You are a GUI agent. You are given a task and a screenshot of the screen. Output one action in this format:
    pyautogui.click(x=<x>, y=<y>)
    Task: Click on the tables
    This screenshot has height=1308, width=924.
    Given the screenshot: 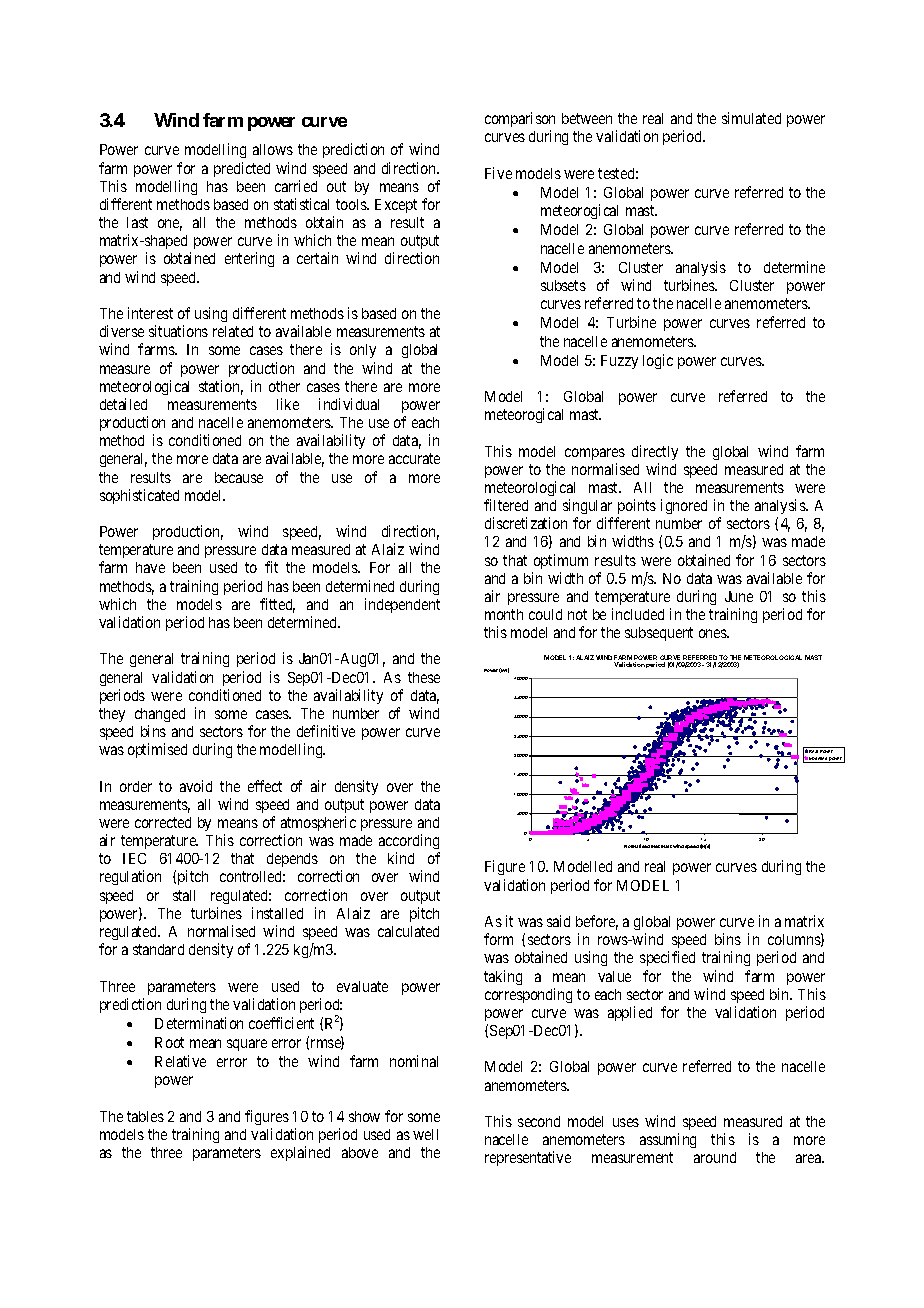 What is the action you would take?
    pyautogui.click(x=145, y=1116)
